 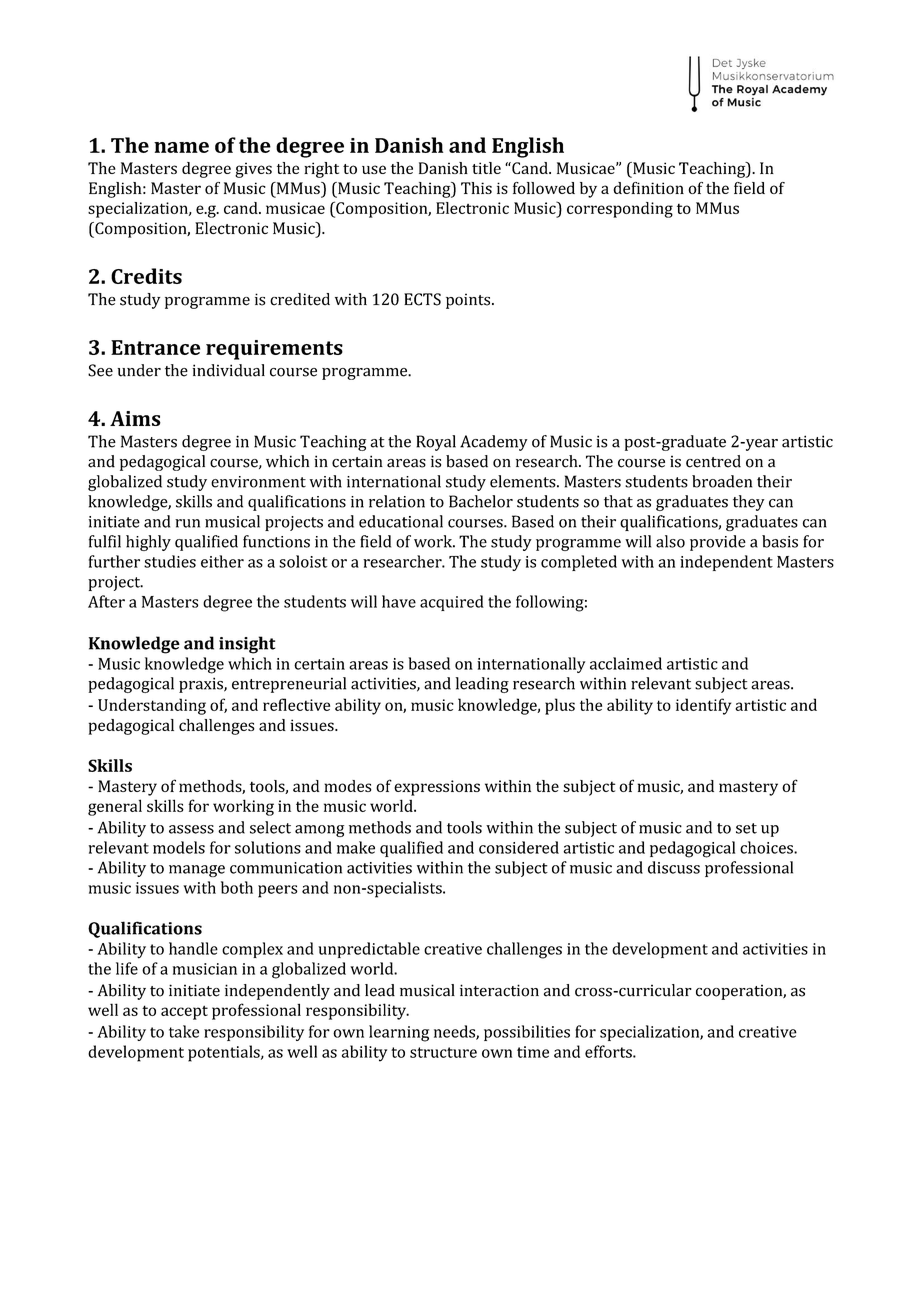 What do you see at coordinates (443, 1052) in the page?
I see `structure` at bounding box center [443, 1052].
